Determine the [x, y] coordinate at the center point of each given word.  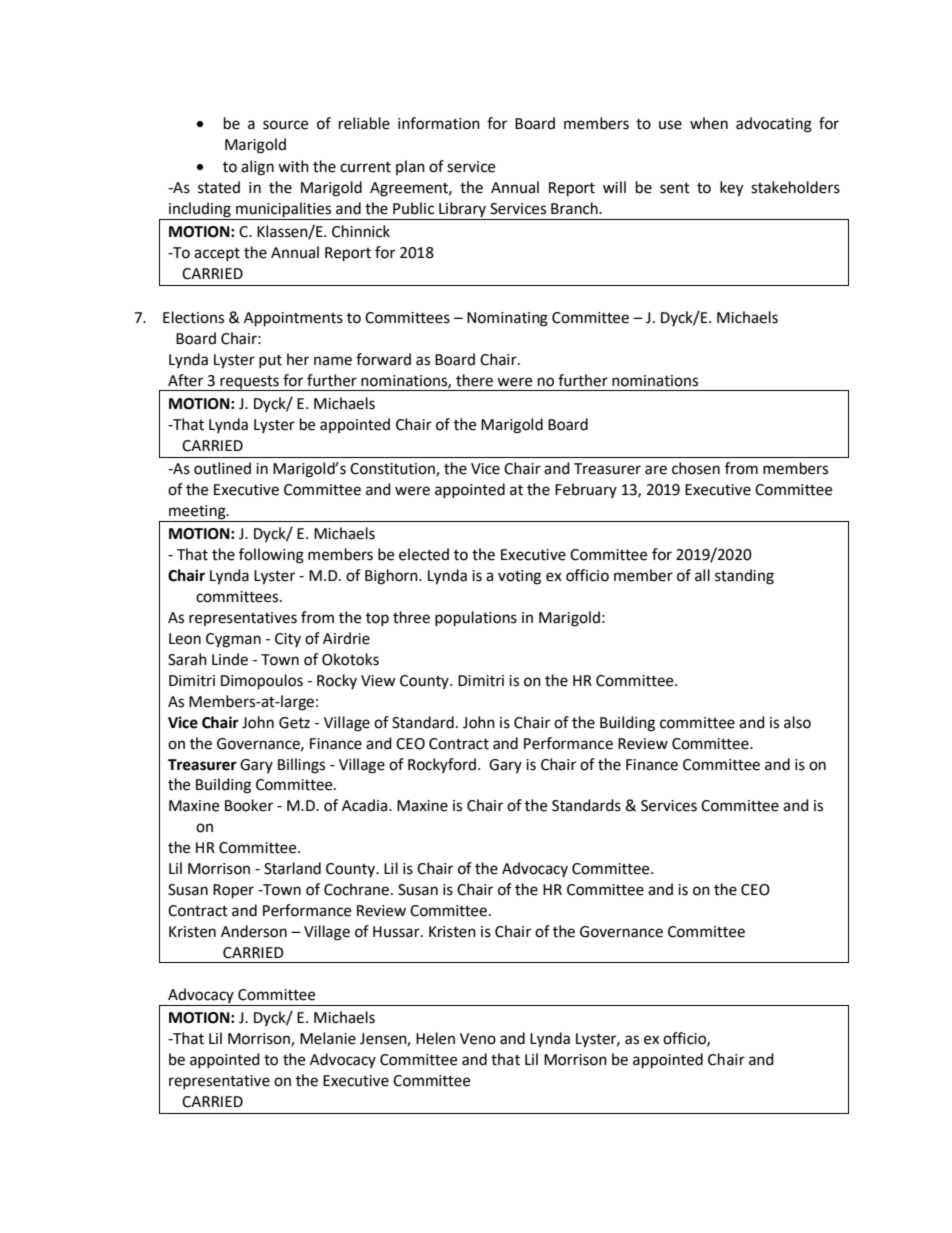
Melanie [328, 1038]
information [439, 123]
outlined [222, 468]
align [257, 168]
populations [476, 619]
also [797, 722]
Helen [435, 1038]
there [474, 380]
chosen [696, 468]
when [709, 123]
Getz [294, 723]
